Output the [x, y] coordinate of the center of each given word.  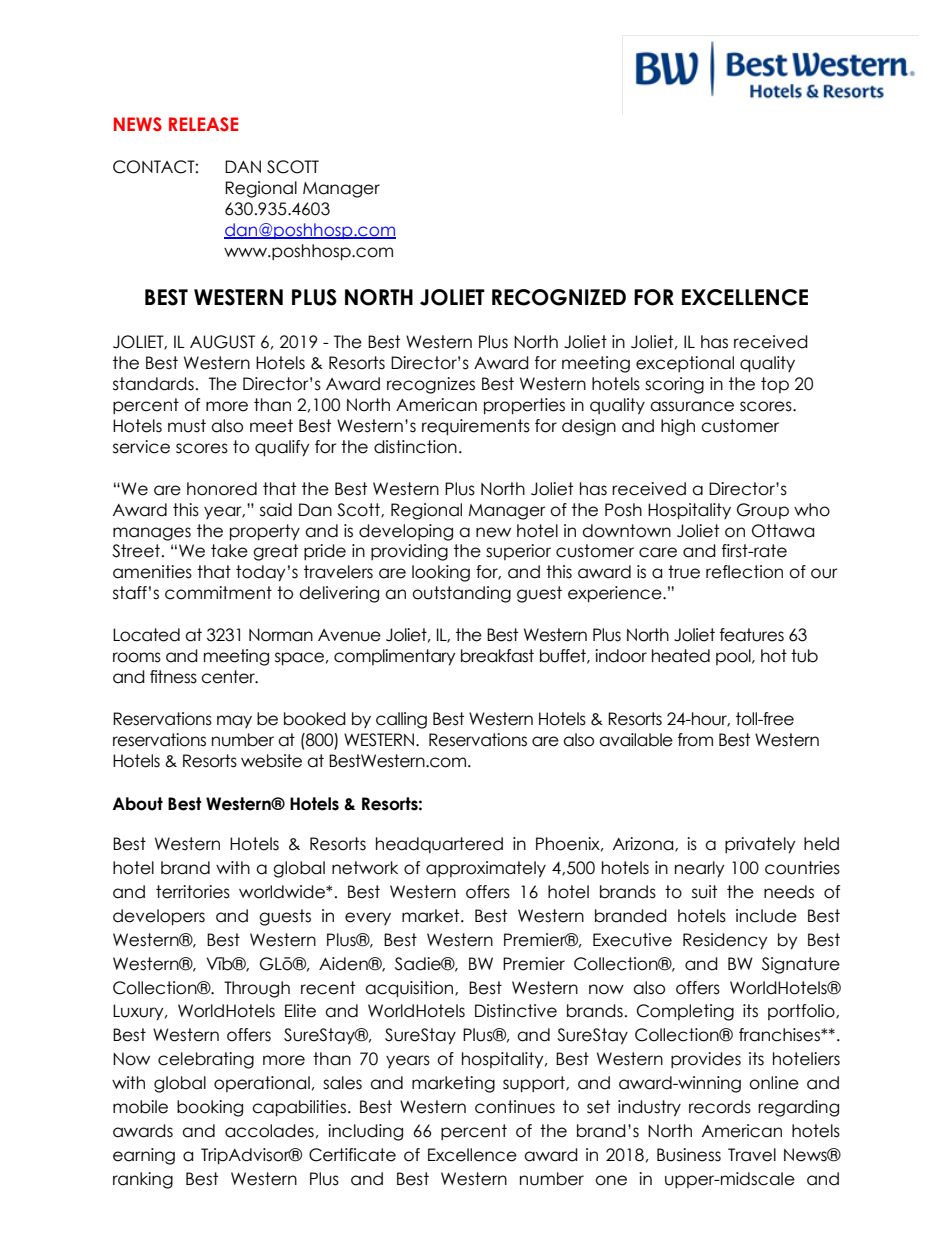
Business [689, 1155]
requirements [476, 427]
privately [760, 845]
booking [210, 1108]
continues [515, 1107]
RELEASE [203, 124]
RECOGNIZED [559, 297]
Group [763, 511]
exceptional [685, 364]
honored [222, 489]
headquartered [439, 845]
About [137, 804]
